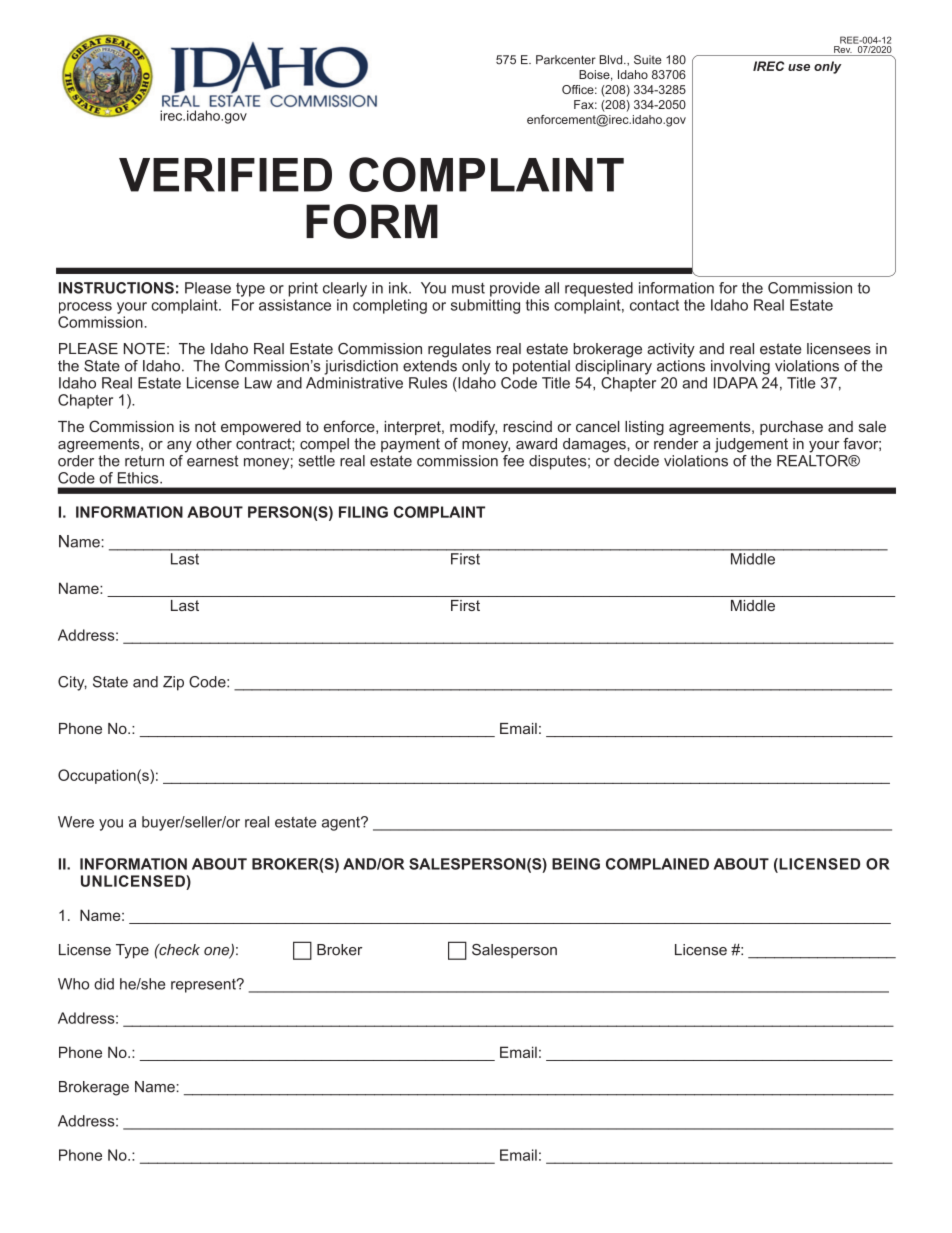 Image resolution: width=952 pixels, height=1233 pixels. Describe the element at coordinates (468, 288) in the screenshot. I see `must` at that location.
